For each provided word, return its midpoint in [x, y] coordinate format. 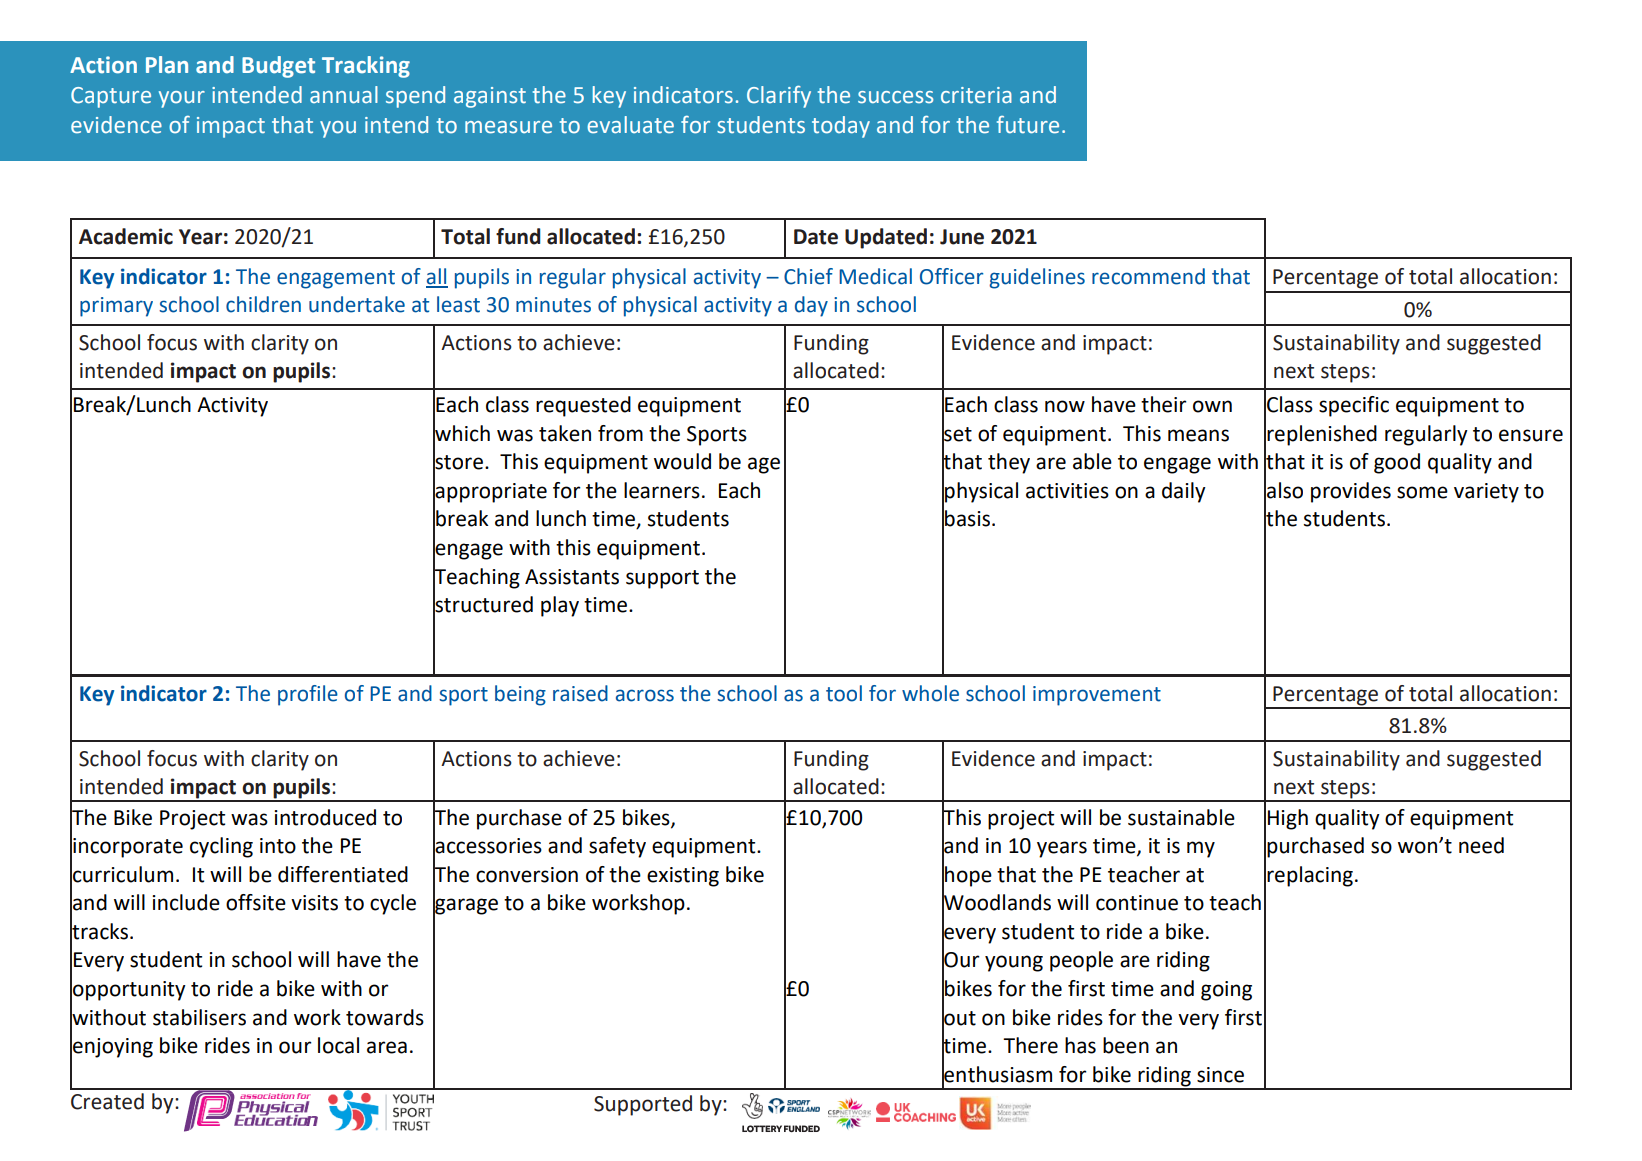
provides [1351, 492]
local [338, 1045]
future [1028, 125]
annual [344, 95]
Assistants [572, 577]
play [560, 606]
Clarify [779, 97]
